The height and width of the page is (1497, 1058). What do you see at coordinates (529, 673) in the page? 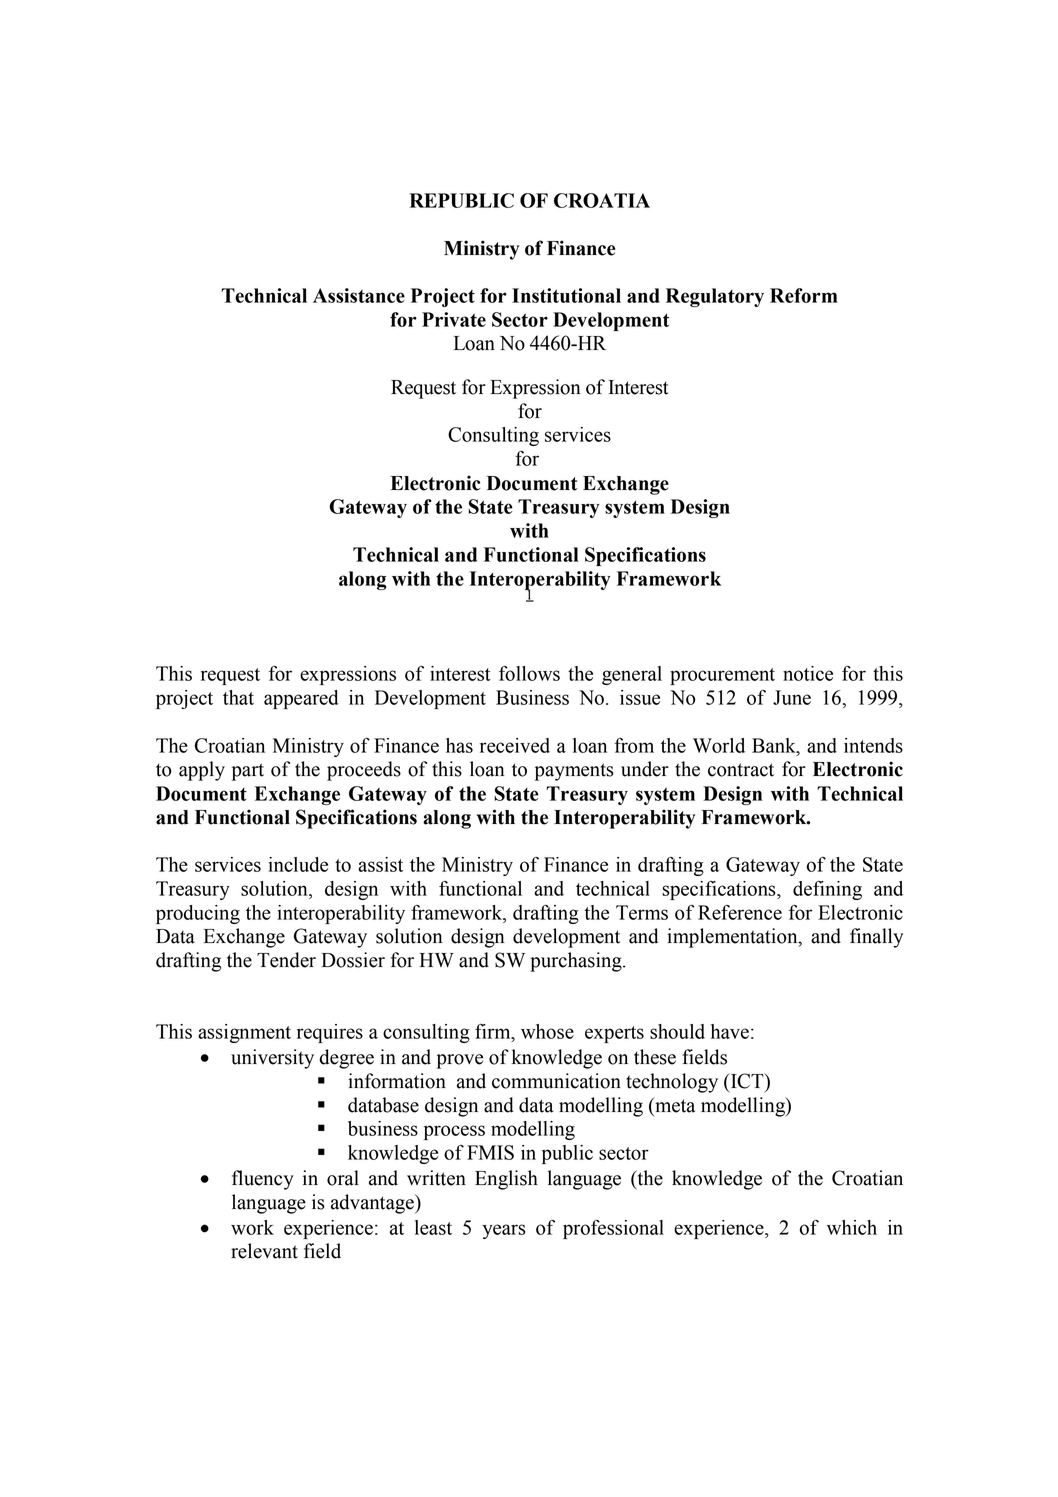
I see `follows` at bounding box center [529, 673].
